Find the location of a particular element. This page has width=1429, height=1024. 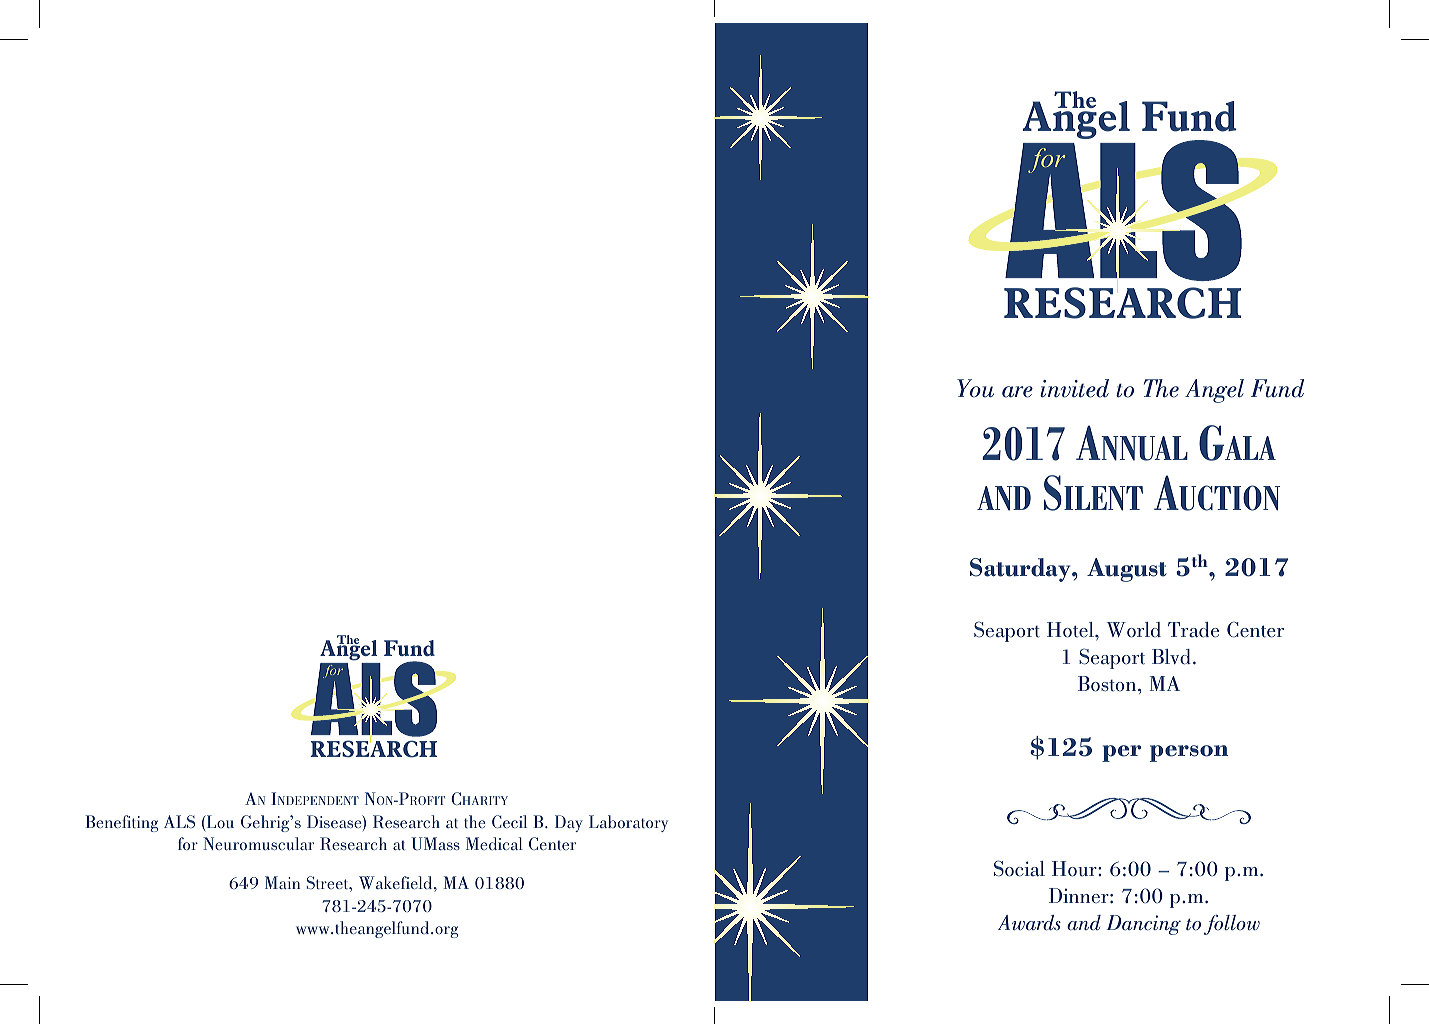

Blvd is located at coordinates (1171, 657).
